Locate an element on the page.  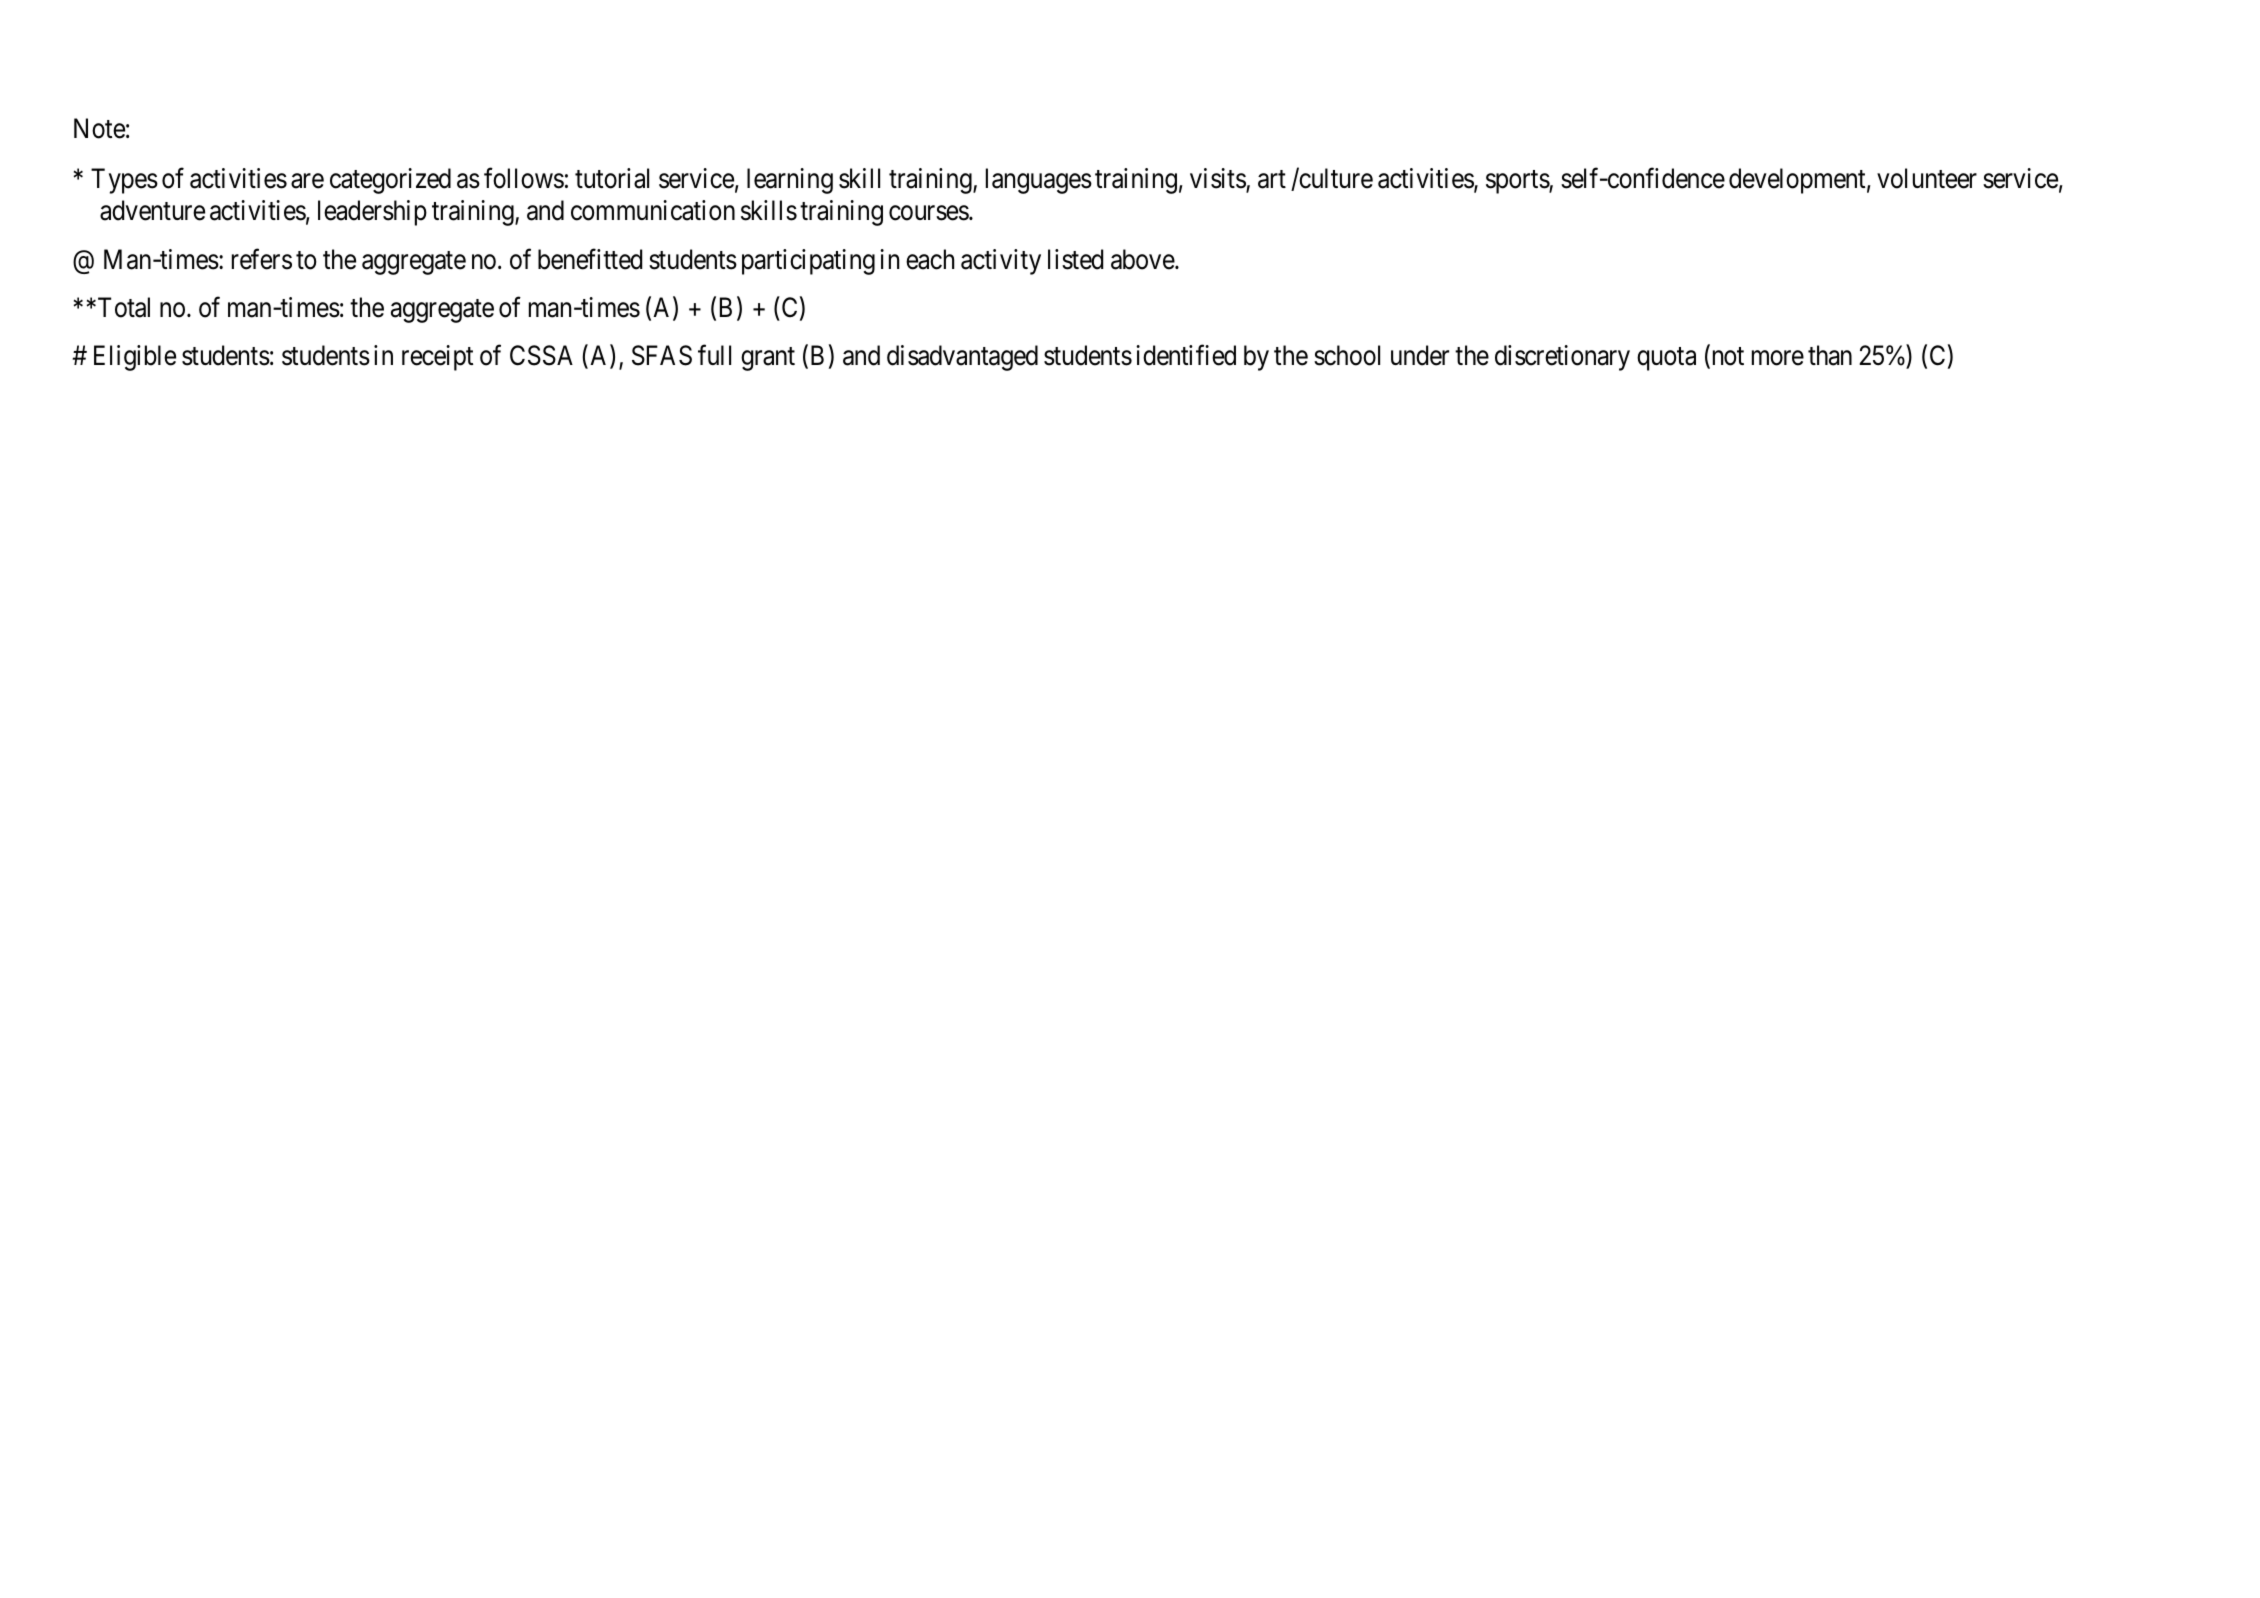
listed is located at coordinates (1075, 259).
